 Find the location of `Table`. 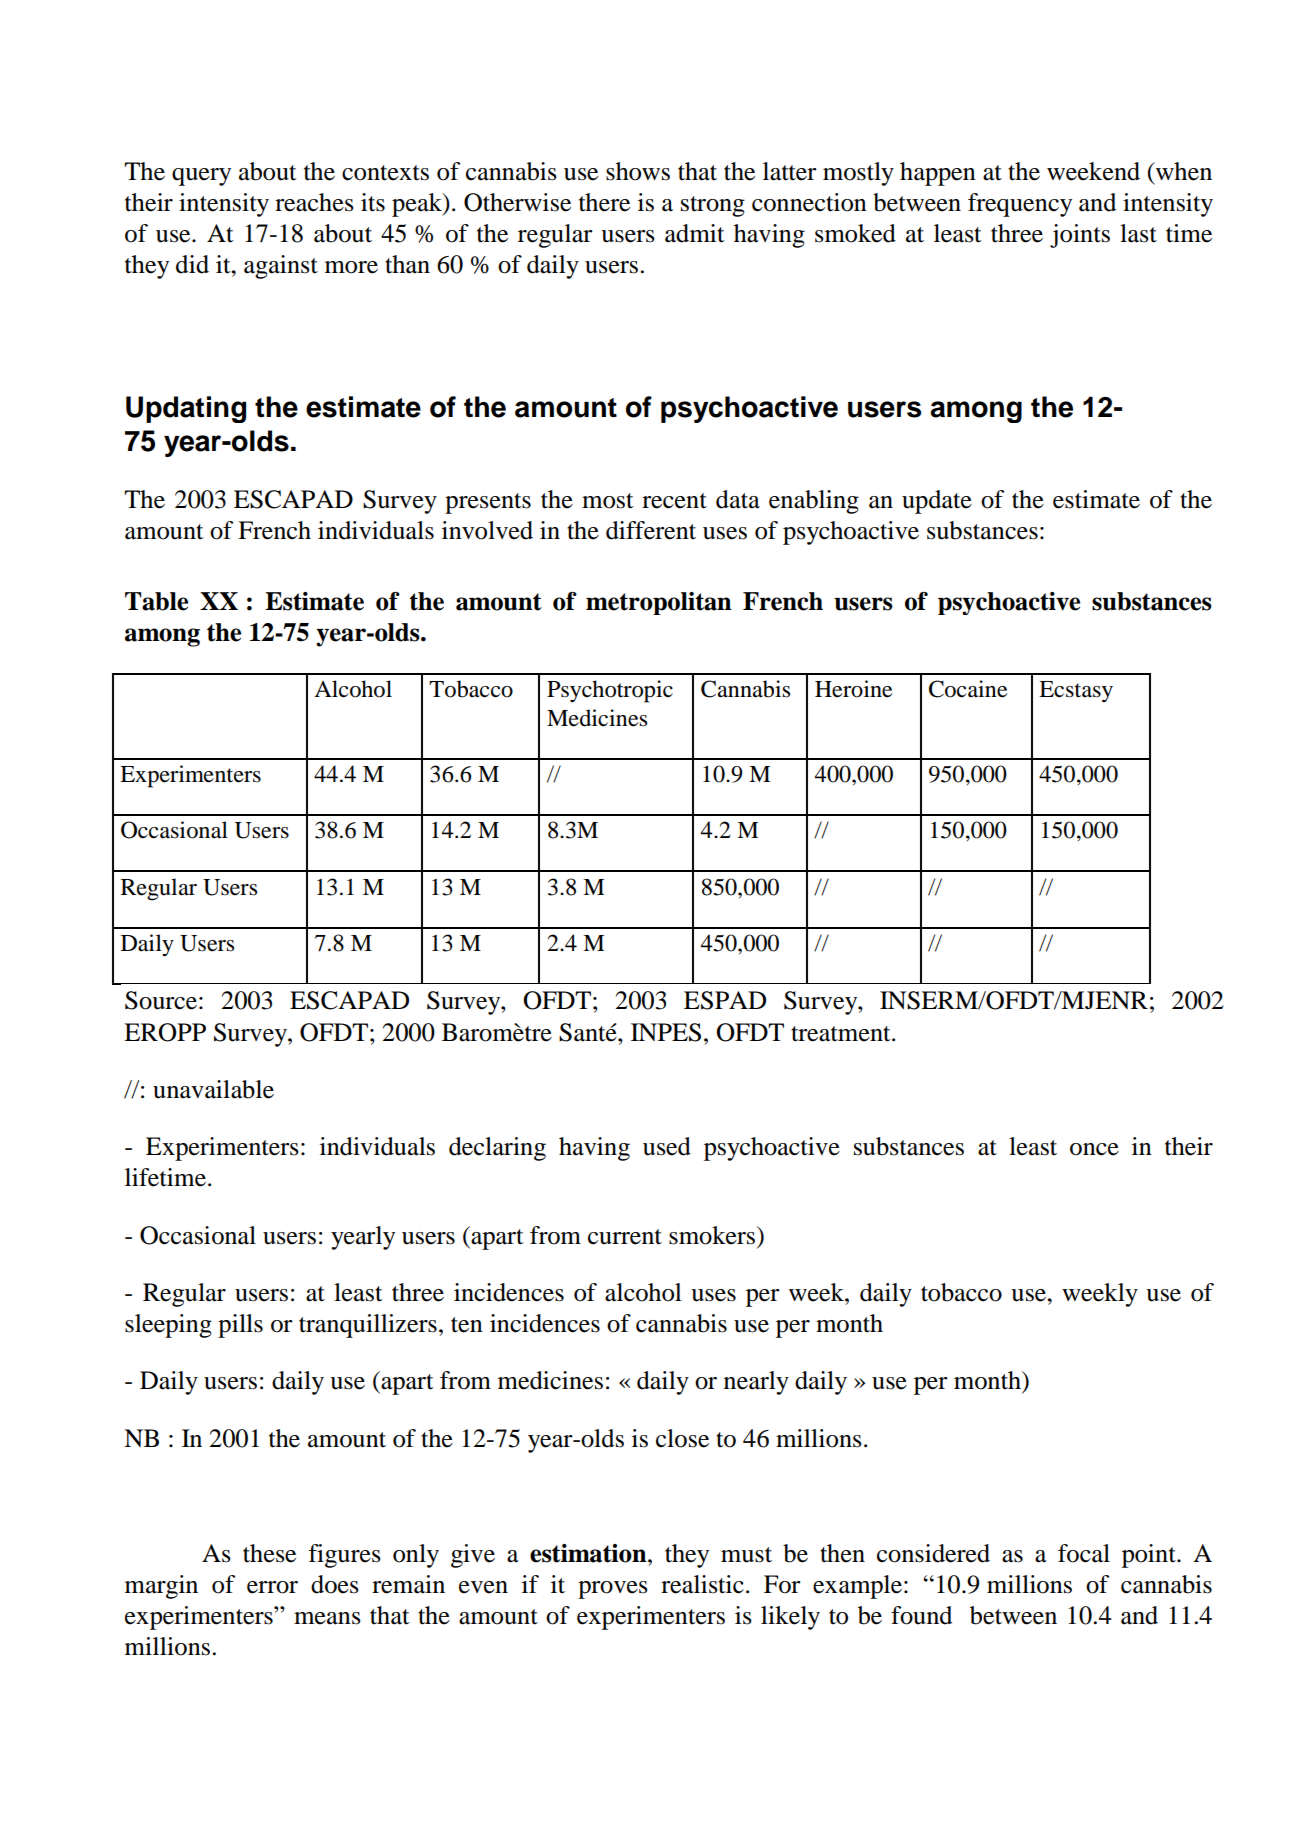

Table is located at coordinates (156, 601).
